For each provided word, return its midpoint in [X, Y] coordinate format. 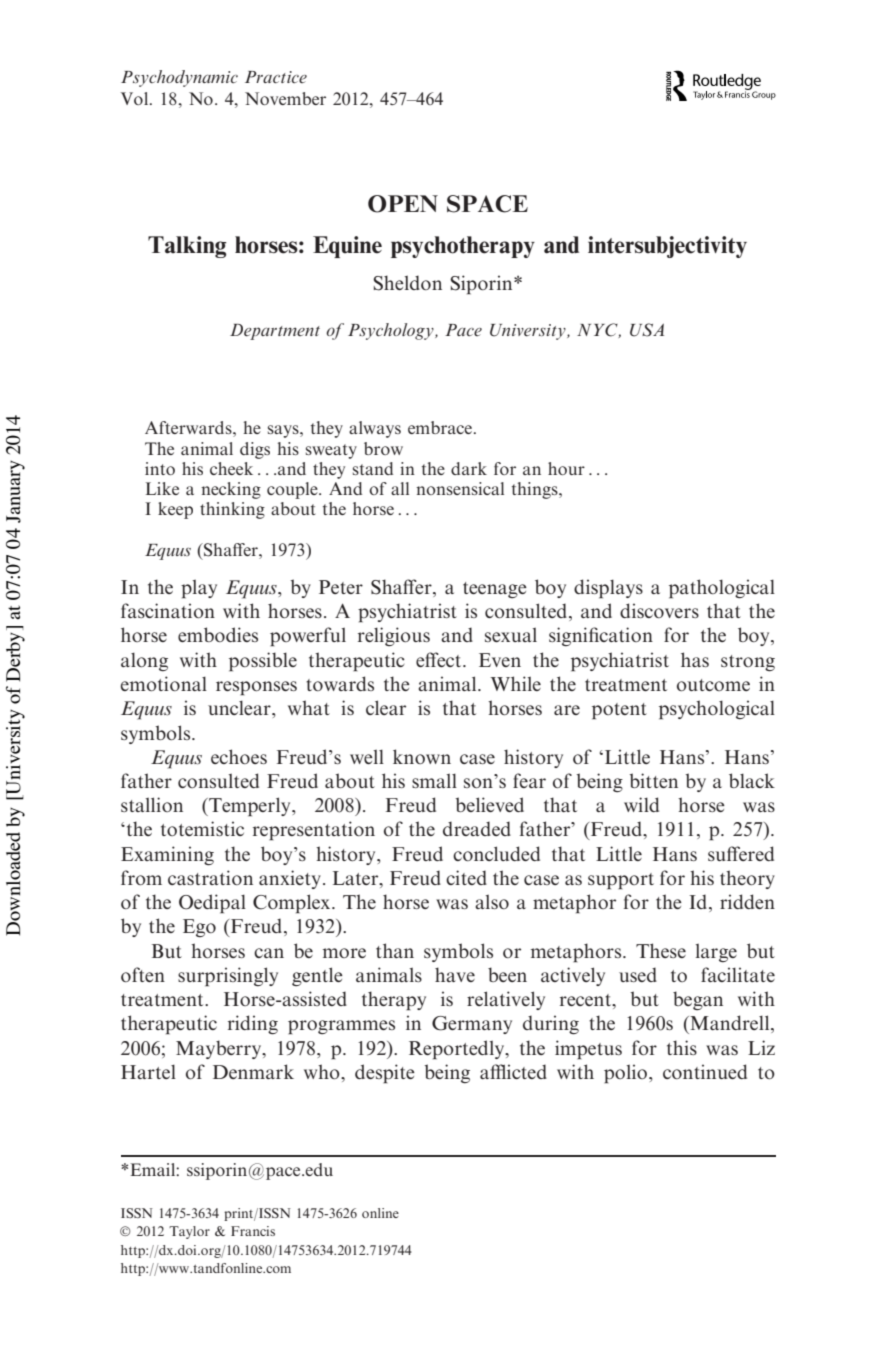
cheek [231, 468]
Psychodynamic [179, 78]
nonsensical [460, 488]
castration [210, 877]
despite [385, 1074]
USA [647, 330]
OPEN [403, 204]
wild [641, 804]
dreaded [477, 828]
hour [566, 468]
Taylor [189, 1232]
